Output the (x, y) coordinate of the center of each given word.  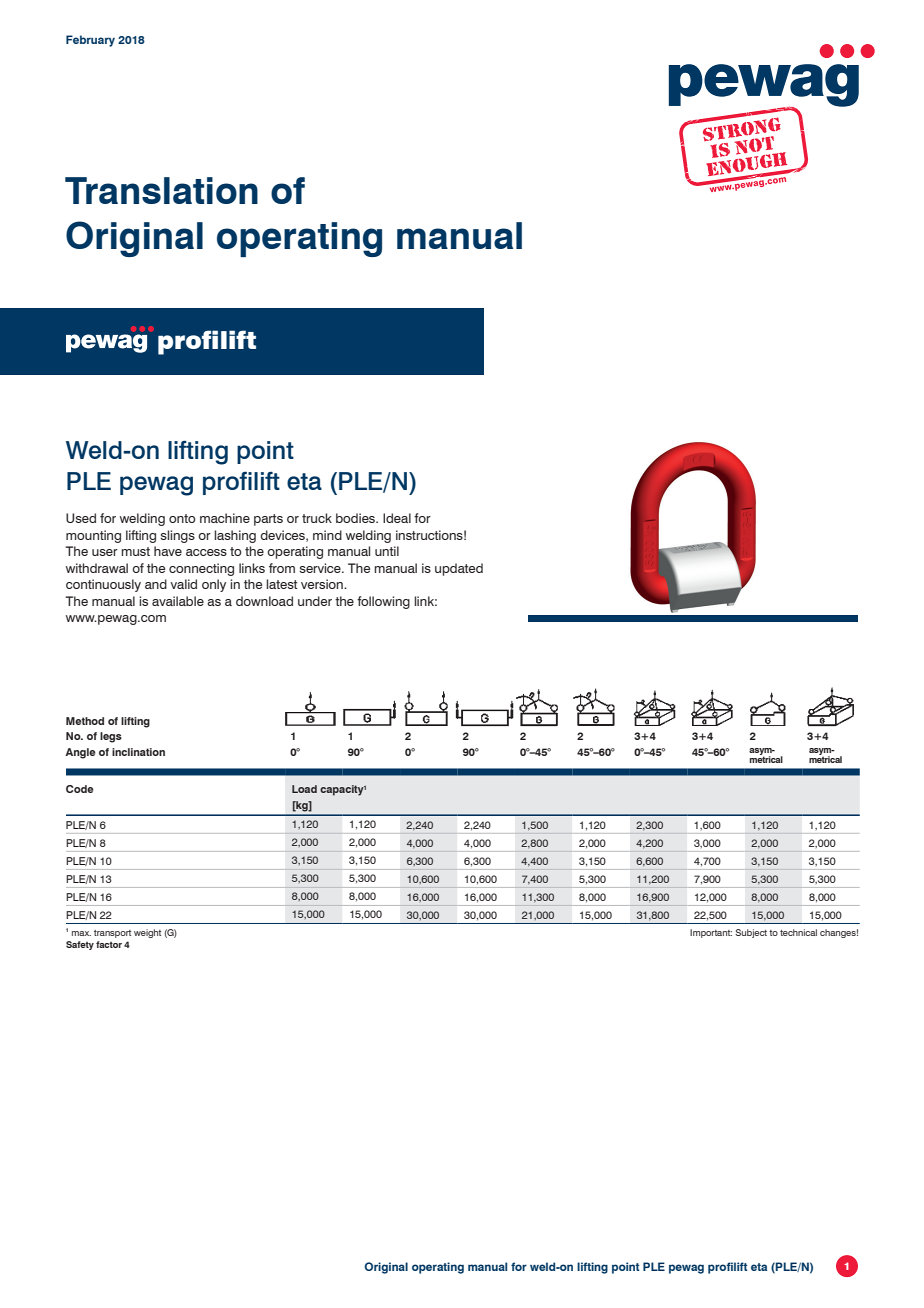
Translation (161, 190)
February (90, 41)
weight (147, 933)
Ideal (397, 518)
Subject (751, 933)
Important (711, 933)
